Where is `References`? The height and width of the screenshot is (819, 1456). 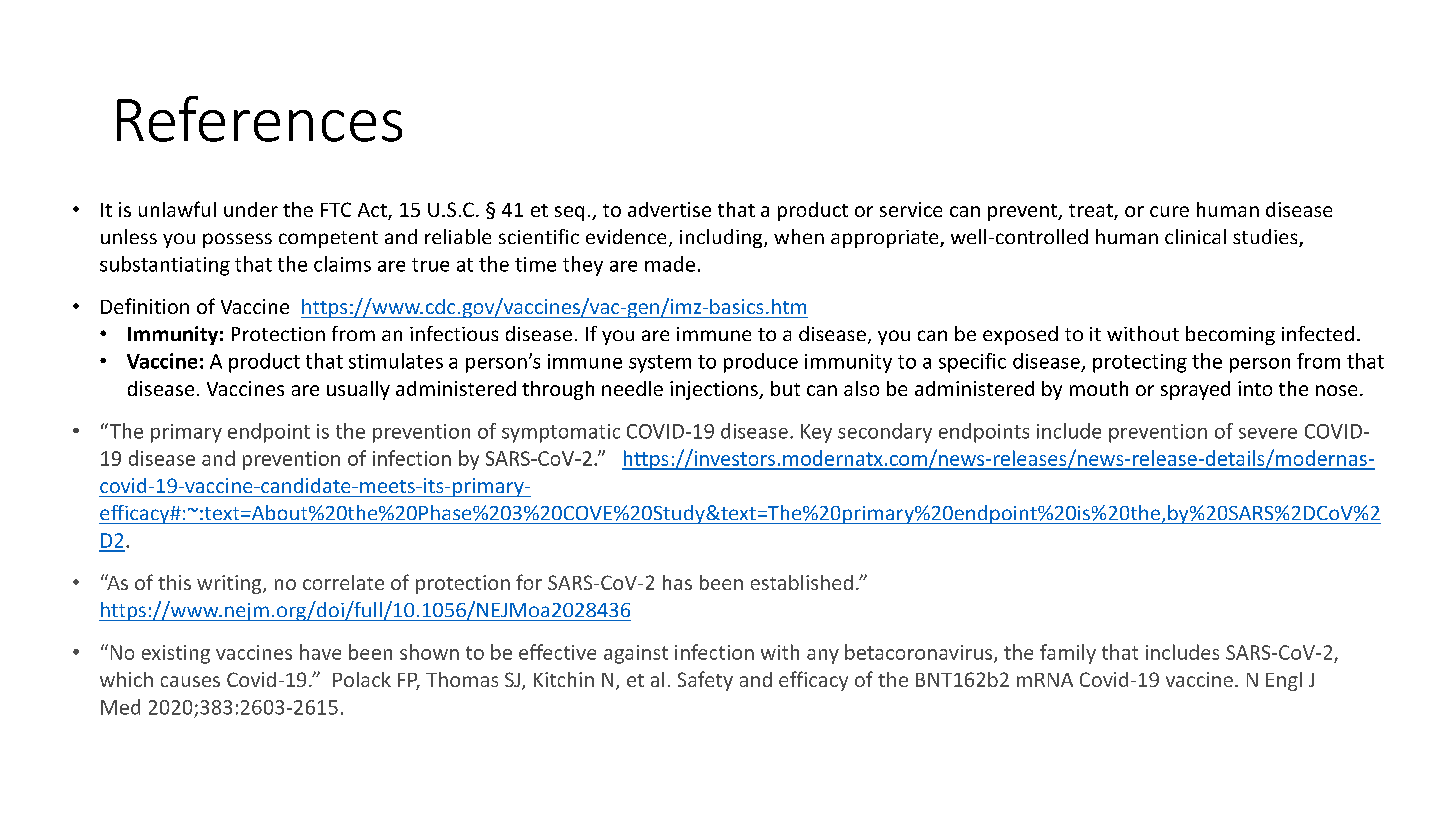
References is located at coordinates (259, 119).
